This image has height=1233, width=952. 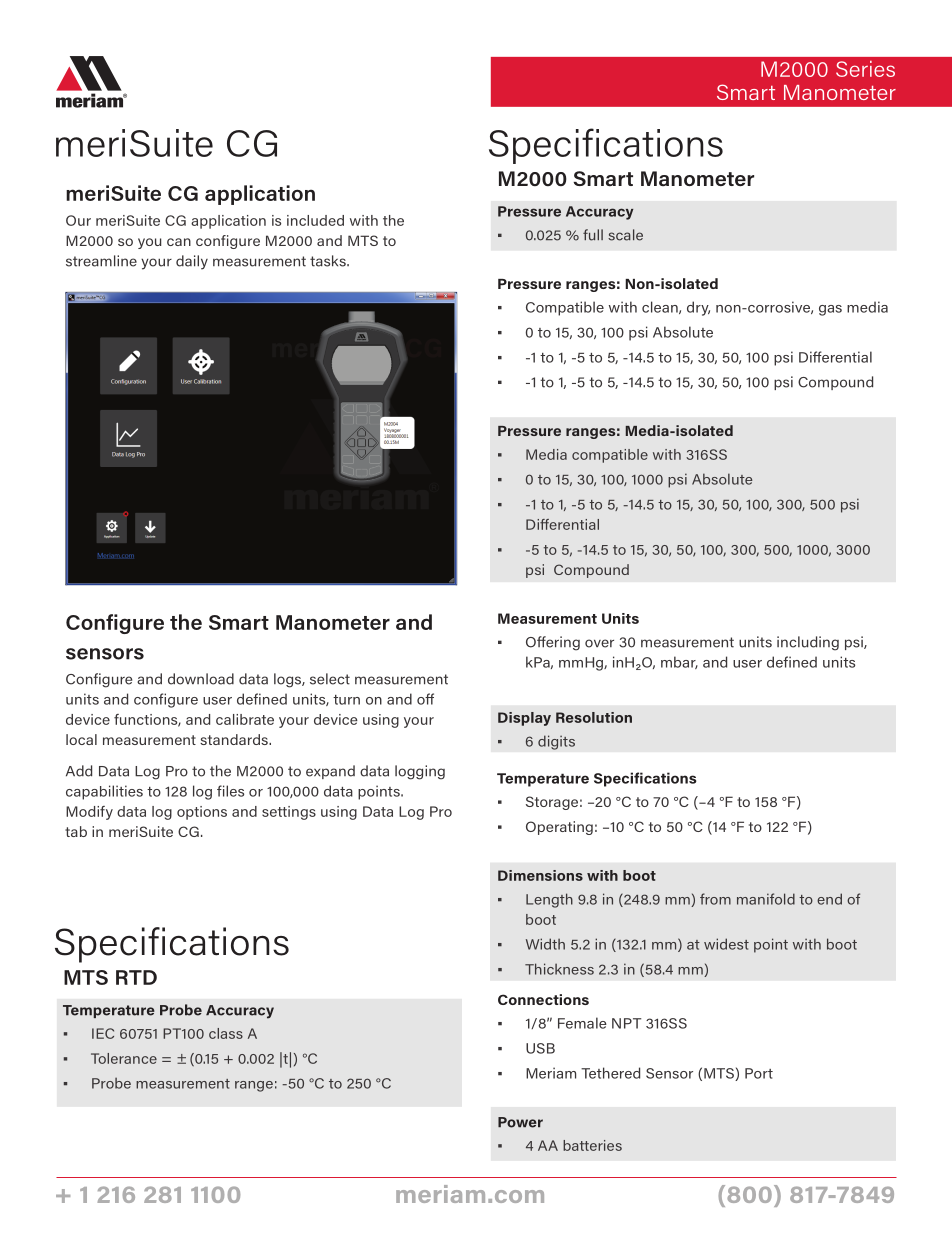 I want to click on Offering, so click(x=553, y=643).
